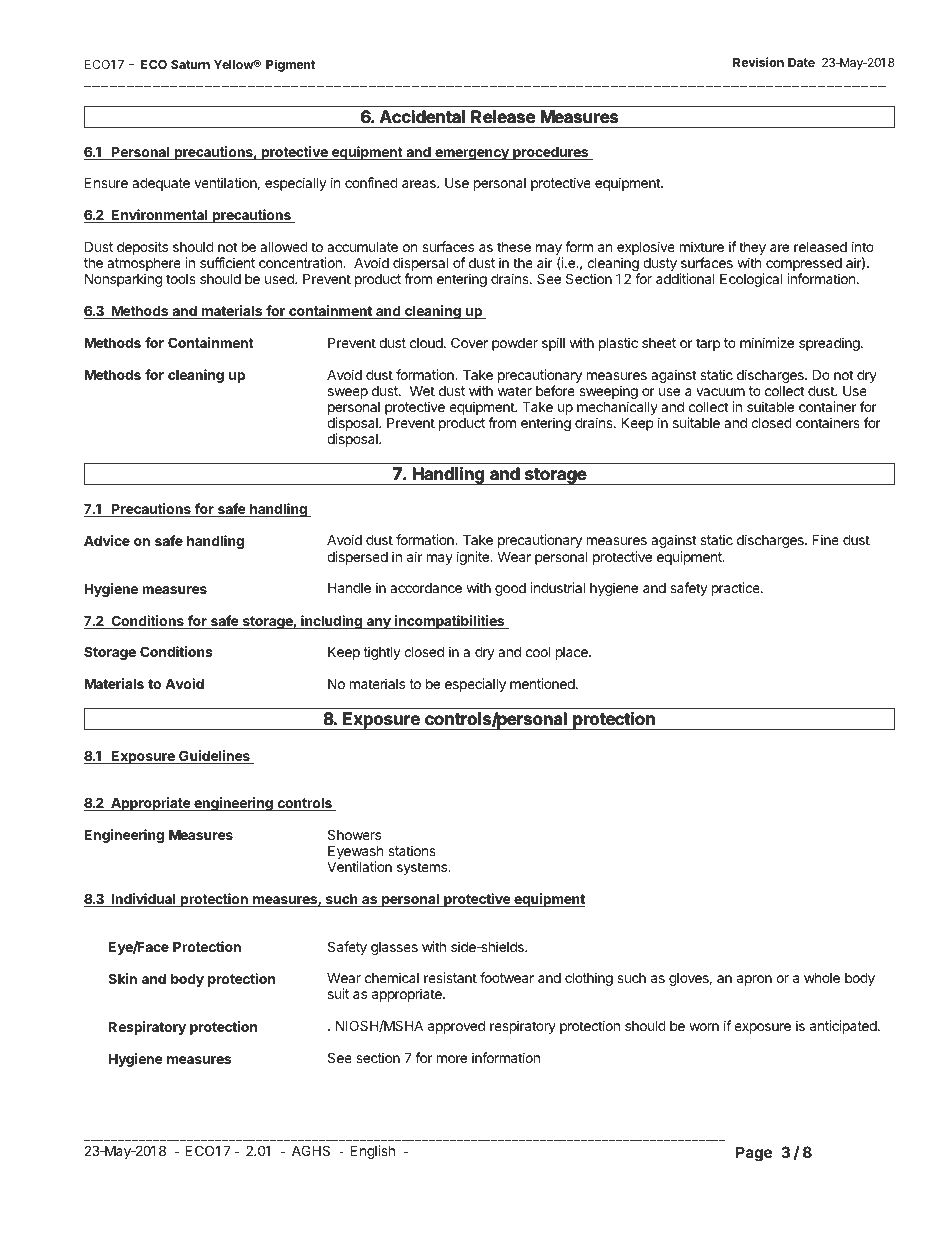  I want to click on vacuum, so click(720, 392).
